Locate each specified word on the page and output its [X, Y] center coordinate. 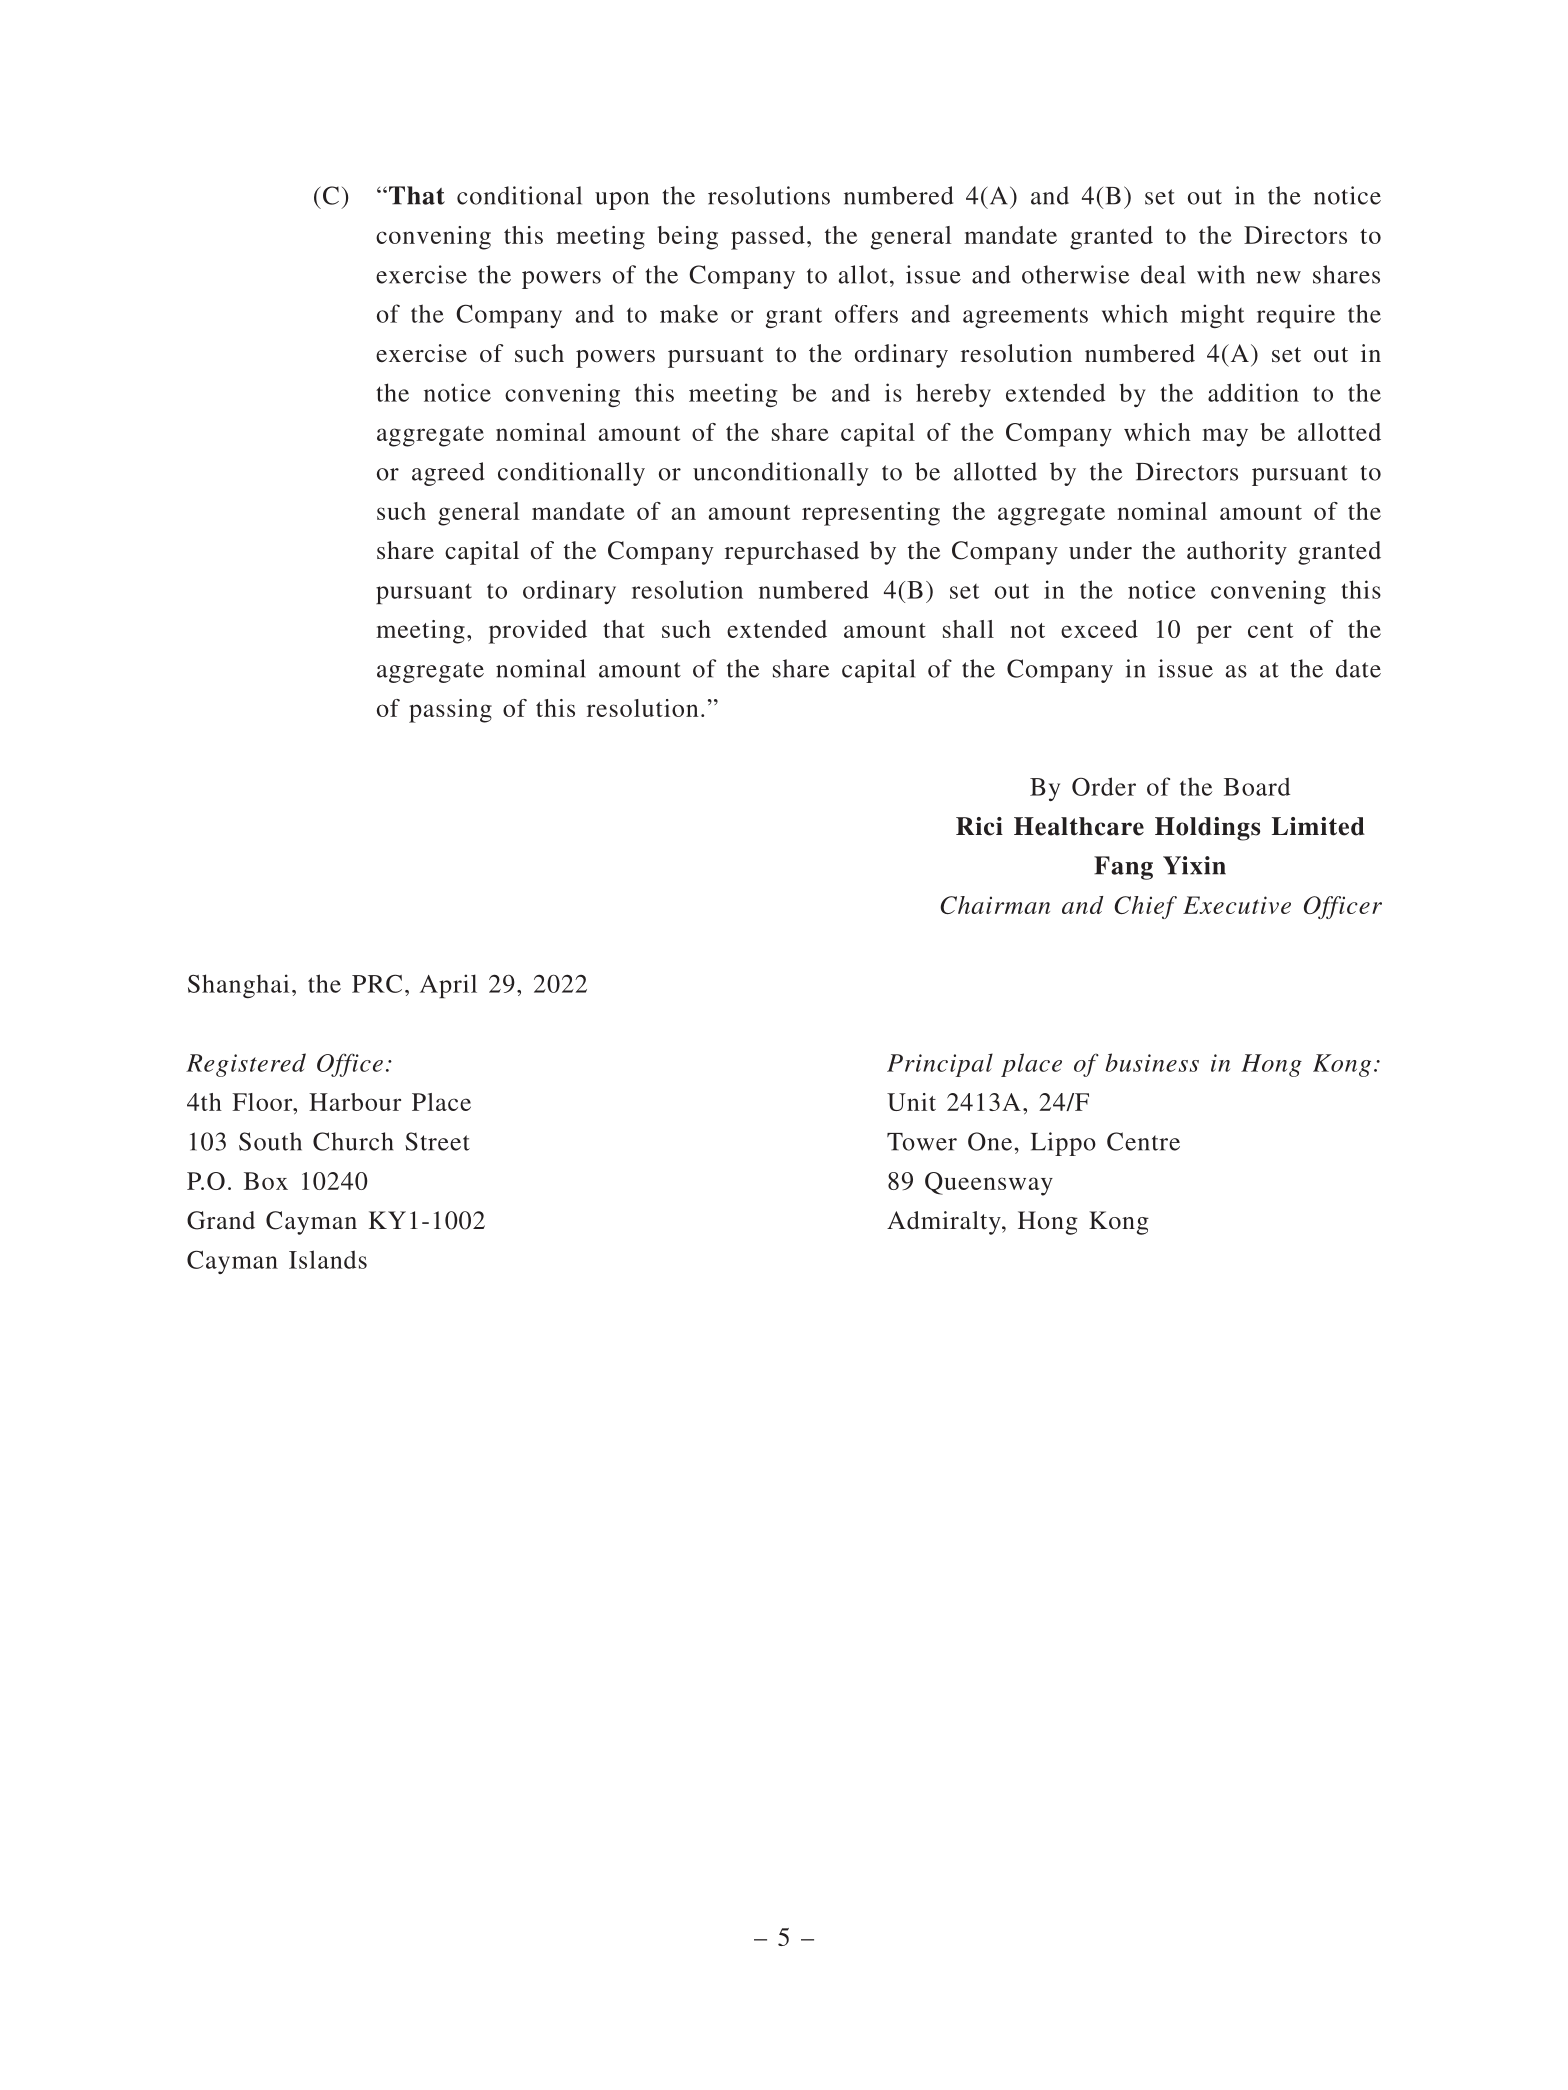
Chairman [995, 905]
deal [1163, 274]
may [1225, 437]
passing [450, 711]
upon [622, 201]
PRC [377, 983]
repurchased [792, 553]
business [1152, 1062]
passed [768, 238]
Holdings [1207, 829]
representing [871, 514]
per [1214, 634]
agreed [448, 474]
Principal [940, 1065]
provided [538, 632]
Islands [328, 1259]
